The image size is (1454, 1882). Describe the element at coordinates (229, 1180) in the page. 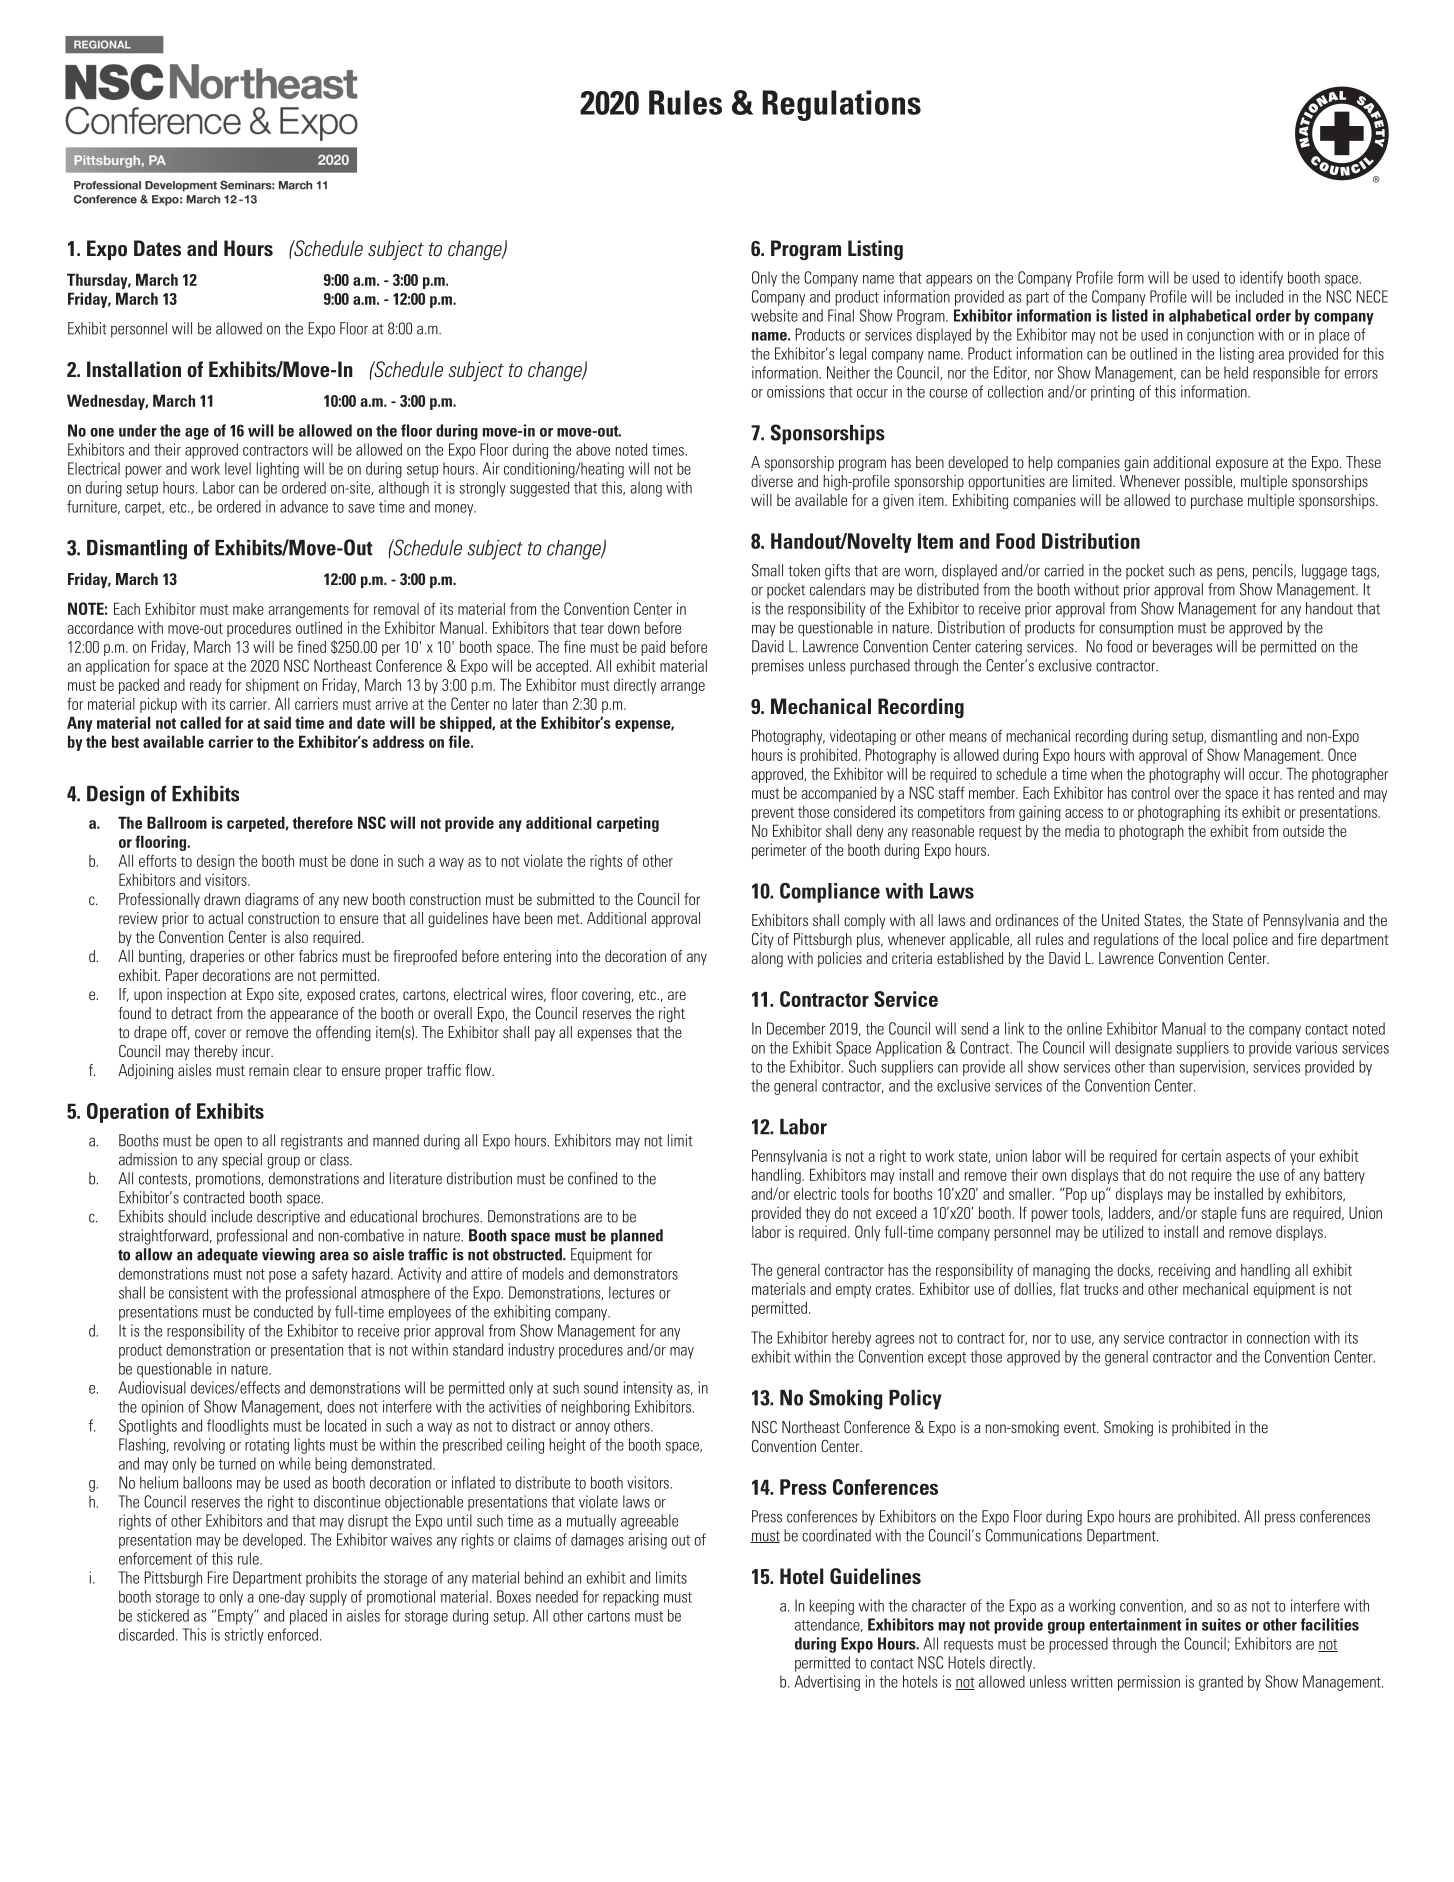

I see `promotions` at that location.
